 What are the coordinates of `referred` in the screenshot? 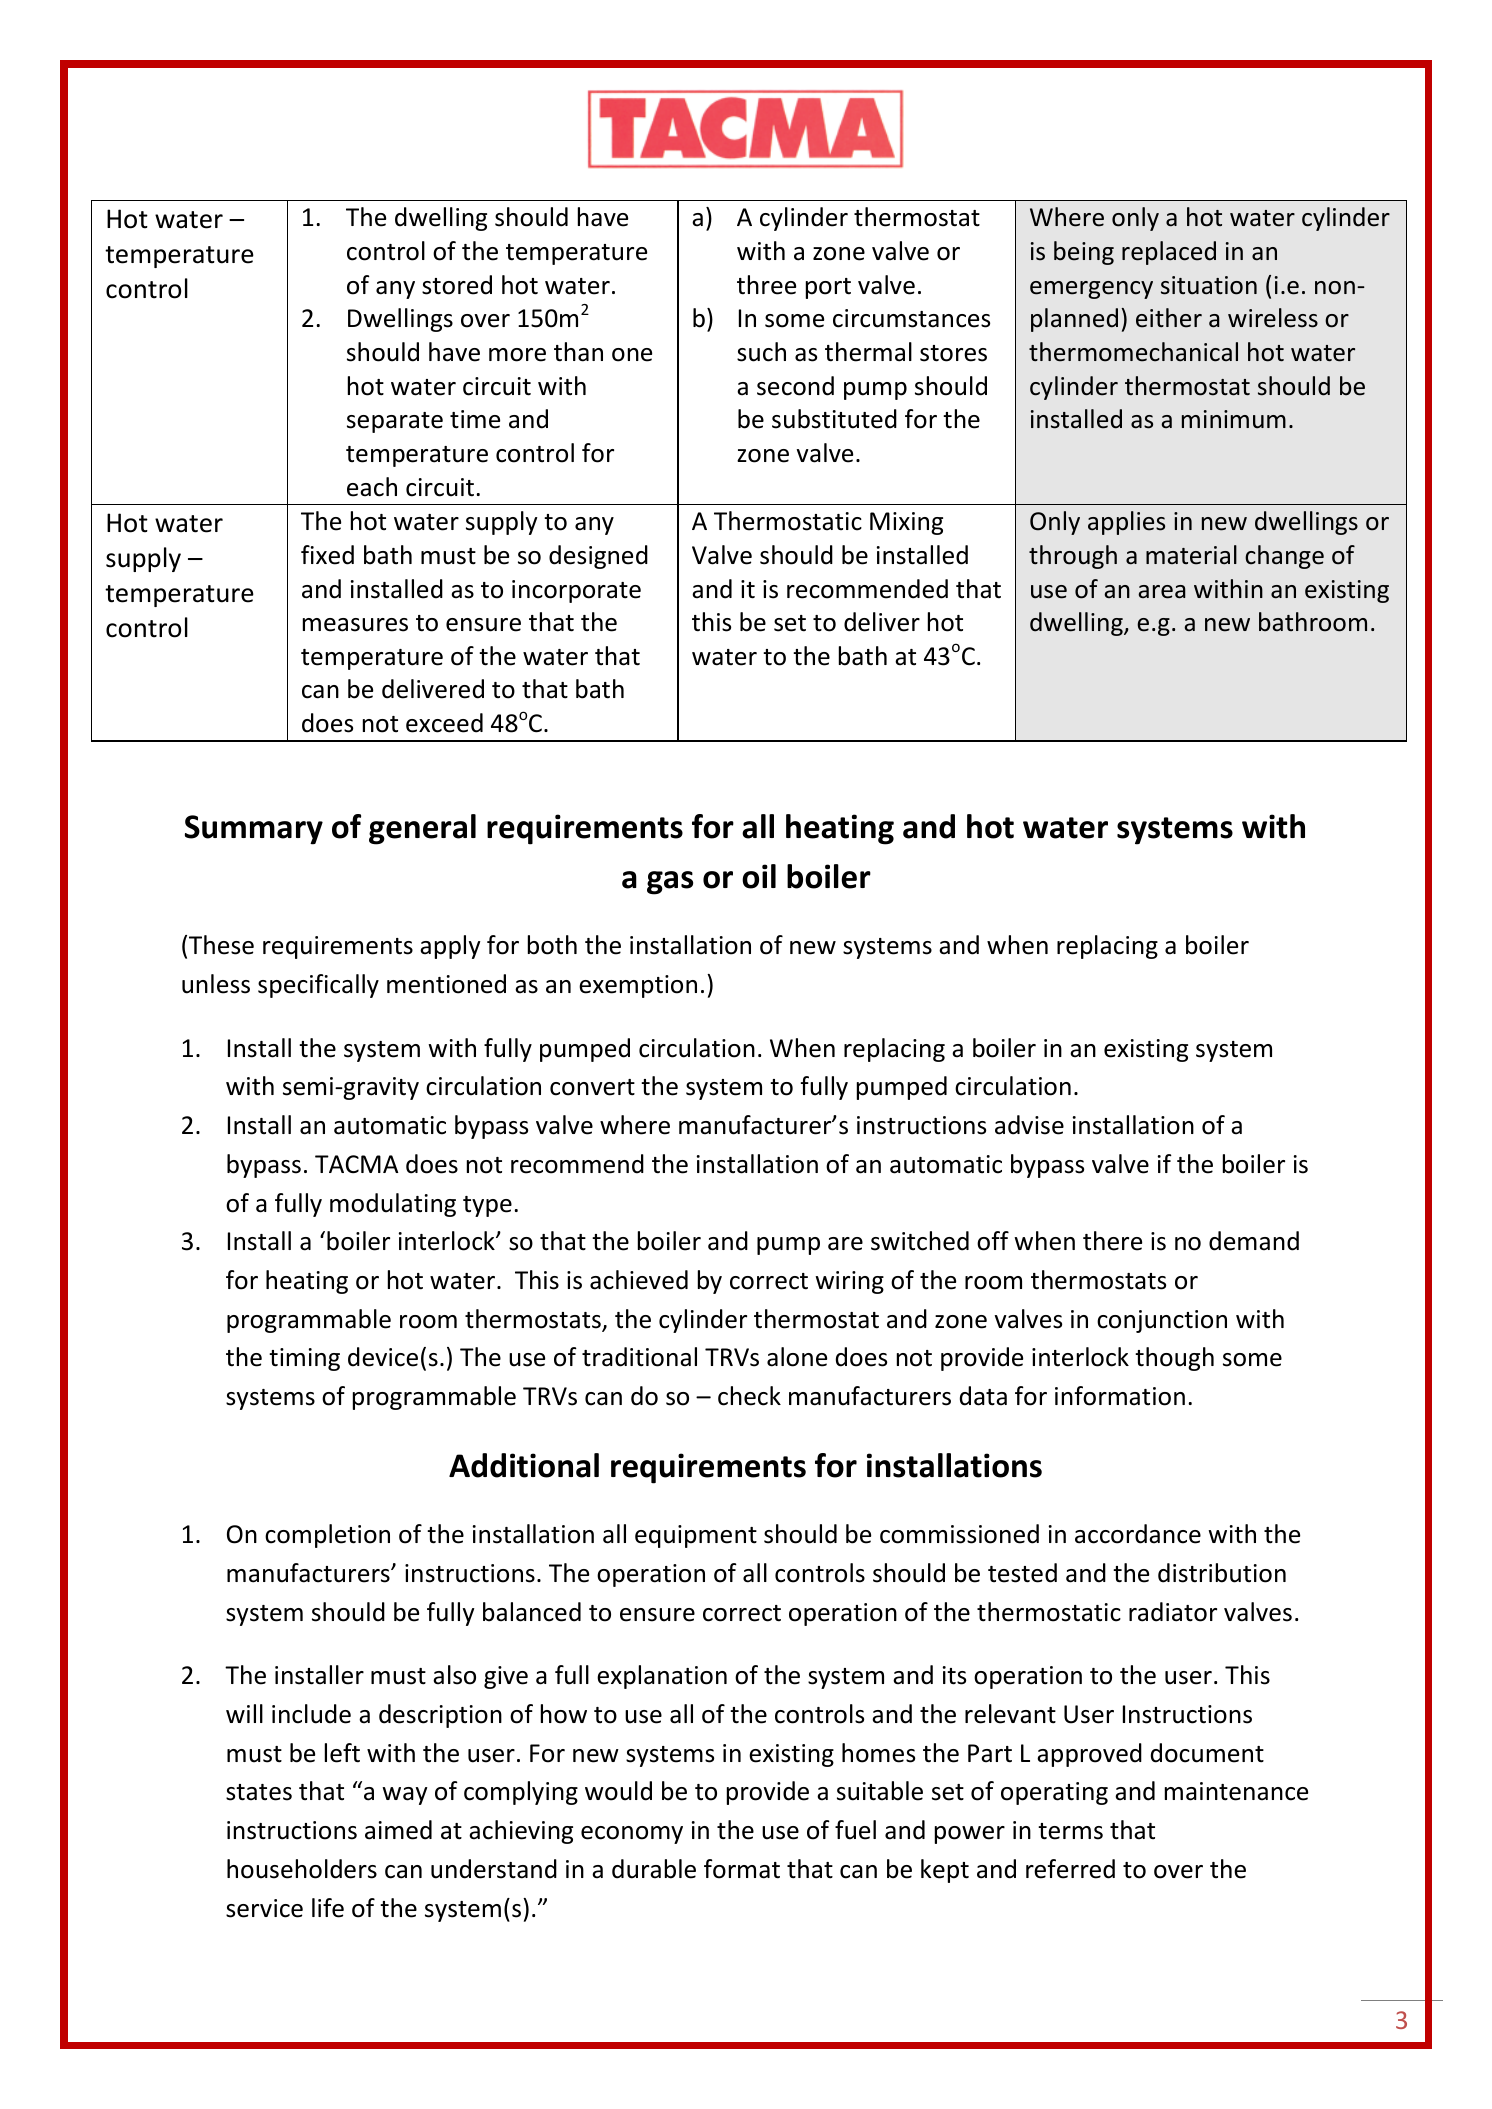 It's located at (1070, 1869).
